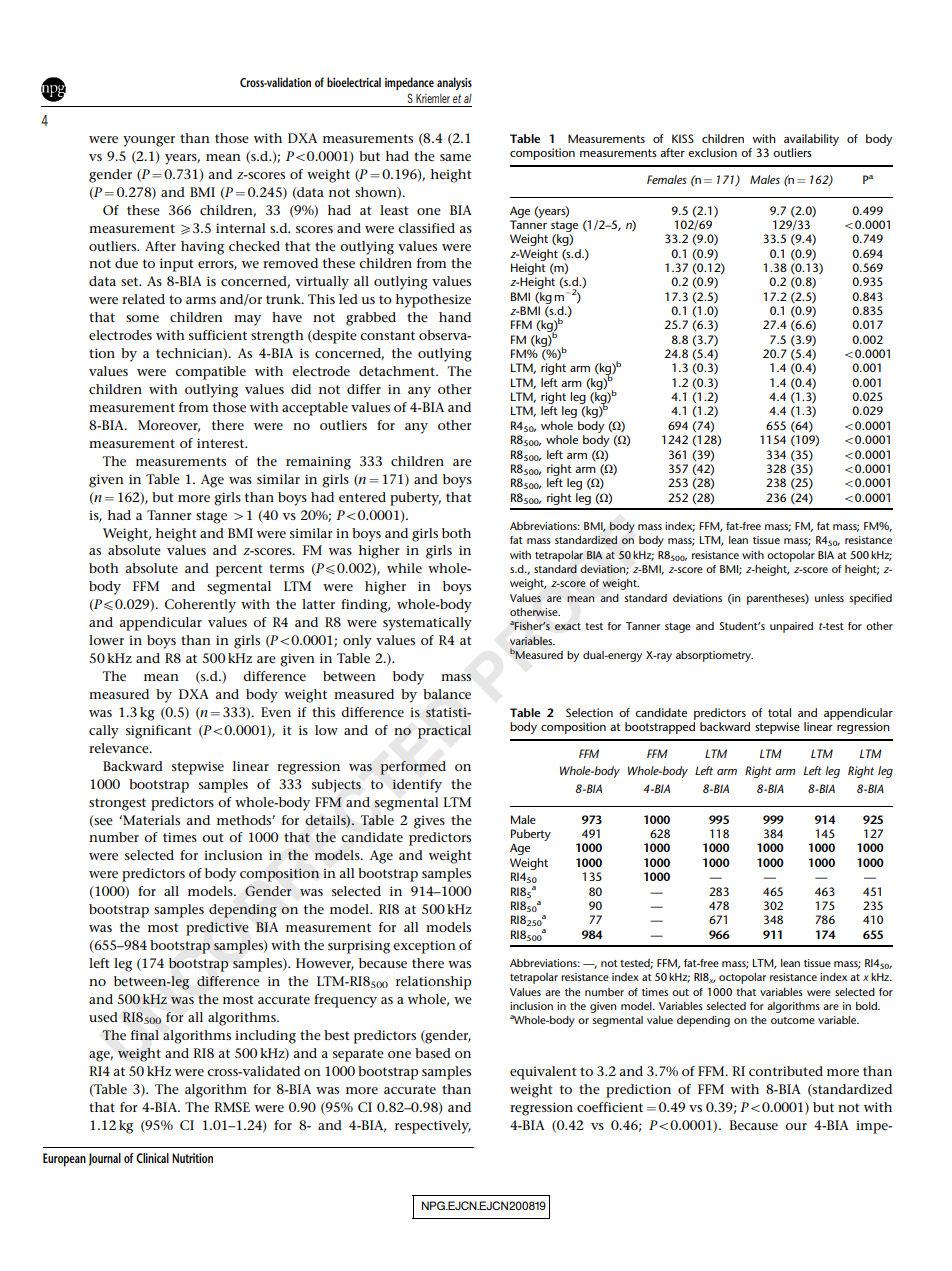 The height and width of the page is (1271, 952). What do you see at coordinates (152, 1158) in the page?
I see `Clinical` at bounding box center [152, 1158].
